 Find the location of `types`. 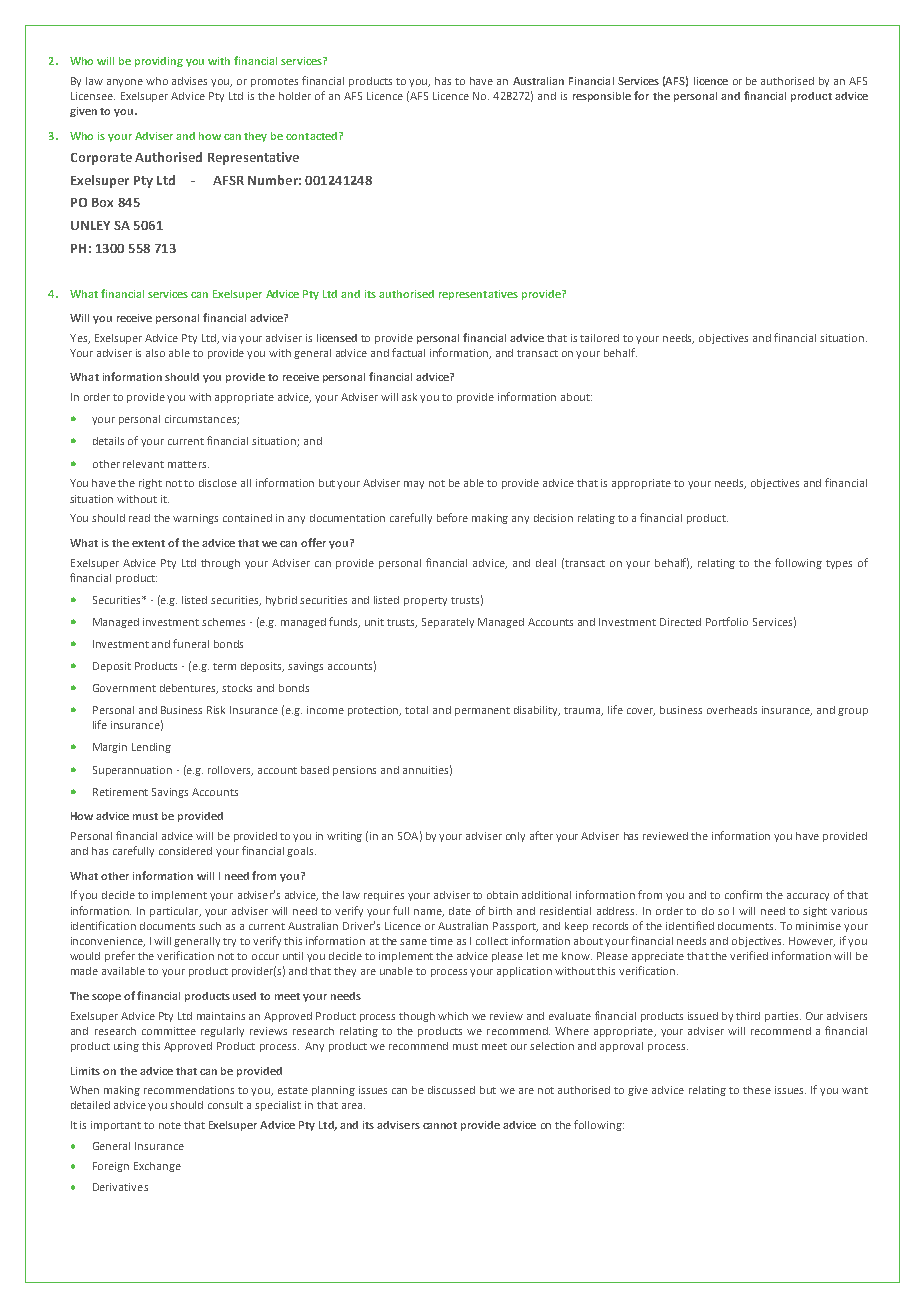

types is located at coordinates (839, 564).
